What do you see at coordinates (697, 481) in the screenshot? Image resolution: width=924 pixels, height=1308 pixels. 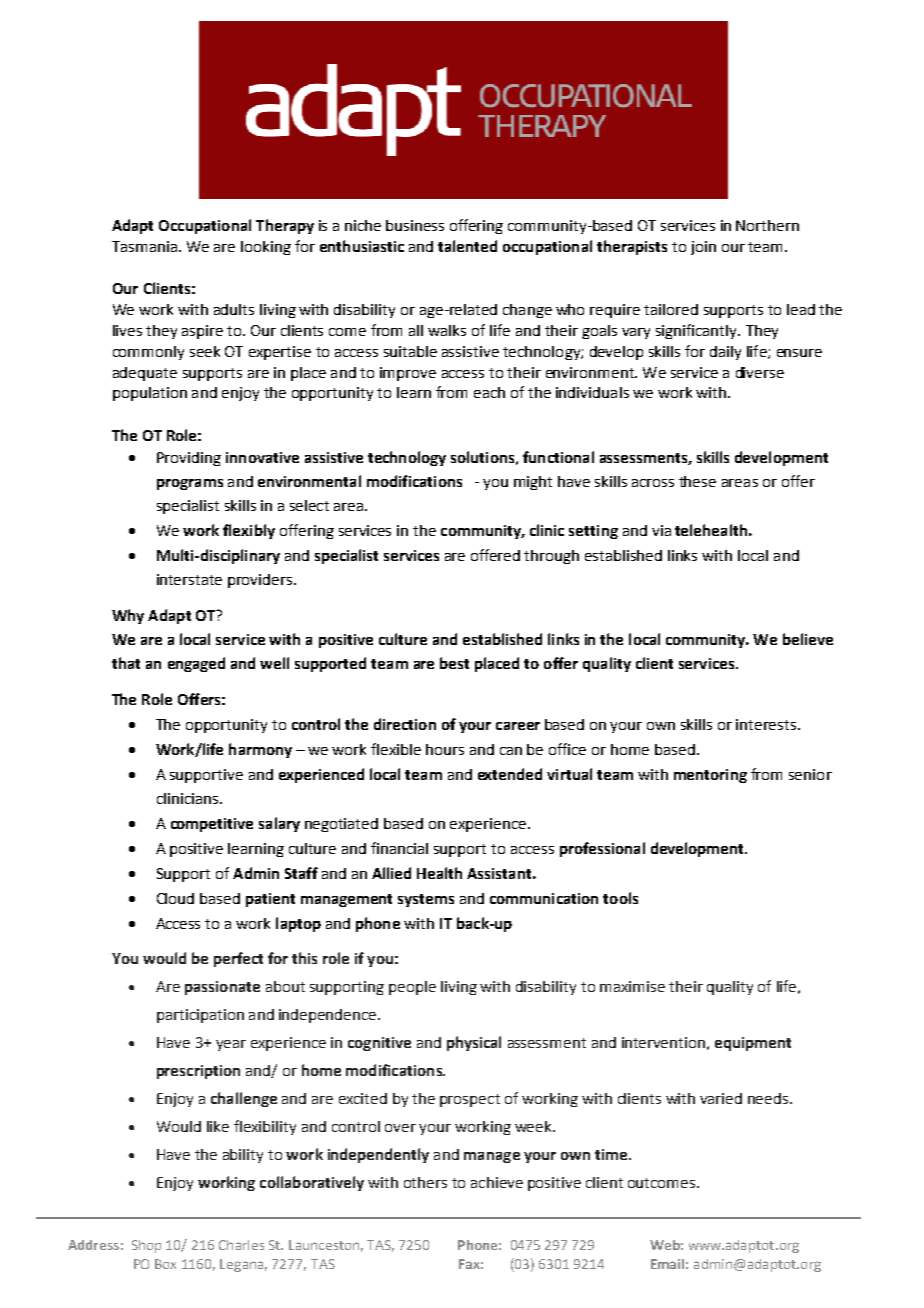 I see `these` at bounding box center [697, 481].
